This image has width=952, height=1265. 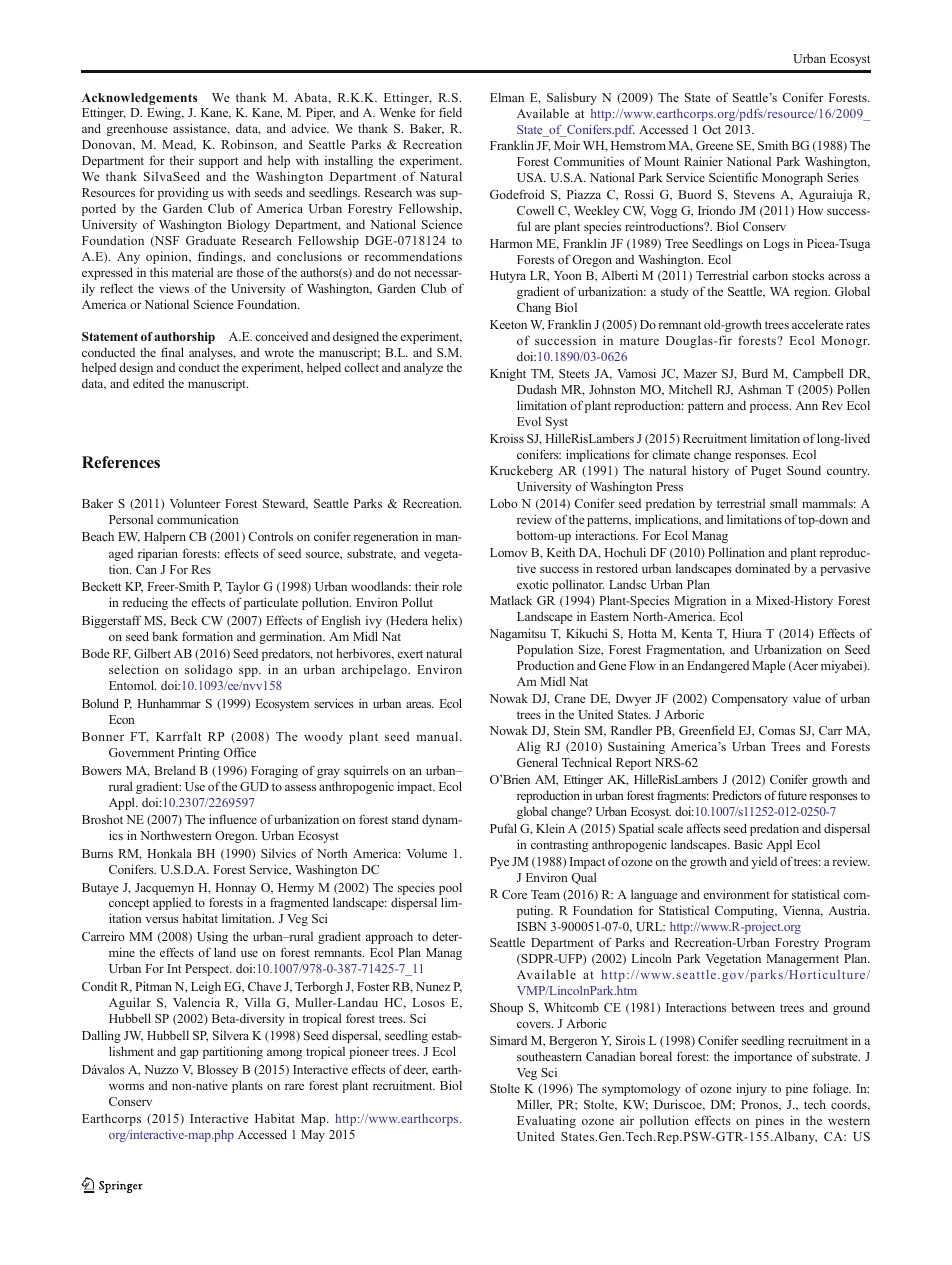 I want to click on Mead, so click(x=179, y=145).
